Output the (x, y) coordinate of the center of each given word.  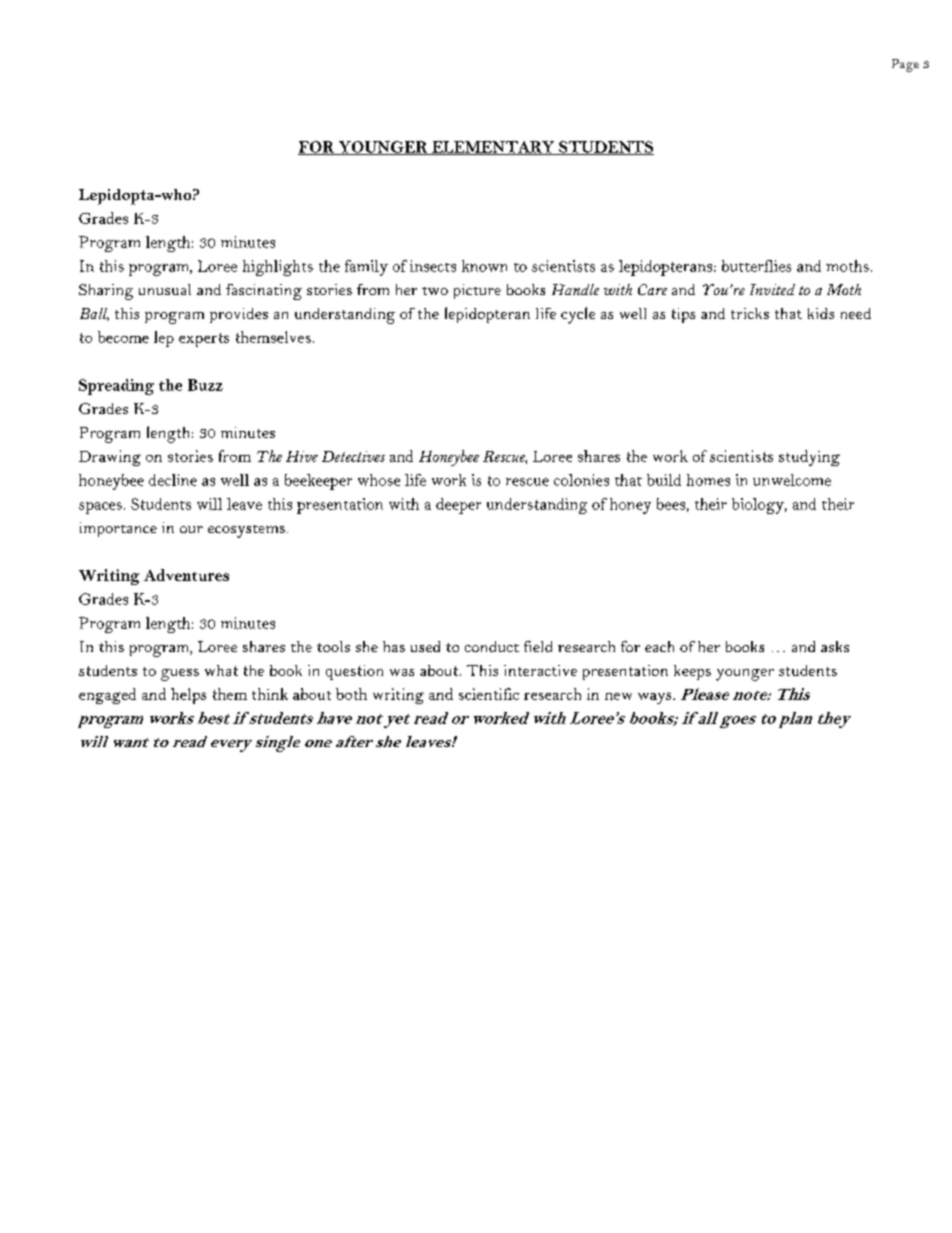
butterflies (756, 266)
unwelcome (792, 480)
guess (180, 675)
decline (173, 480)
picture (477, 291)
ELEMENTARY (493, 148)
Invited (772, 289)
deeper (458, 506)
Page (905, 65)
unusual (165, 289)
